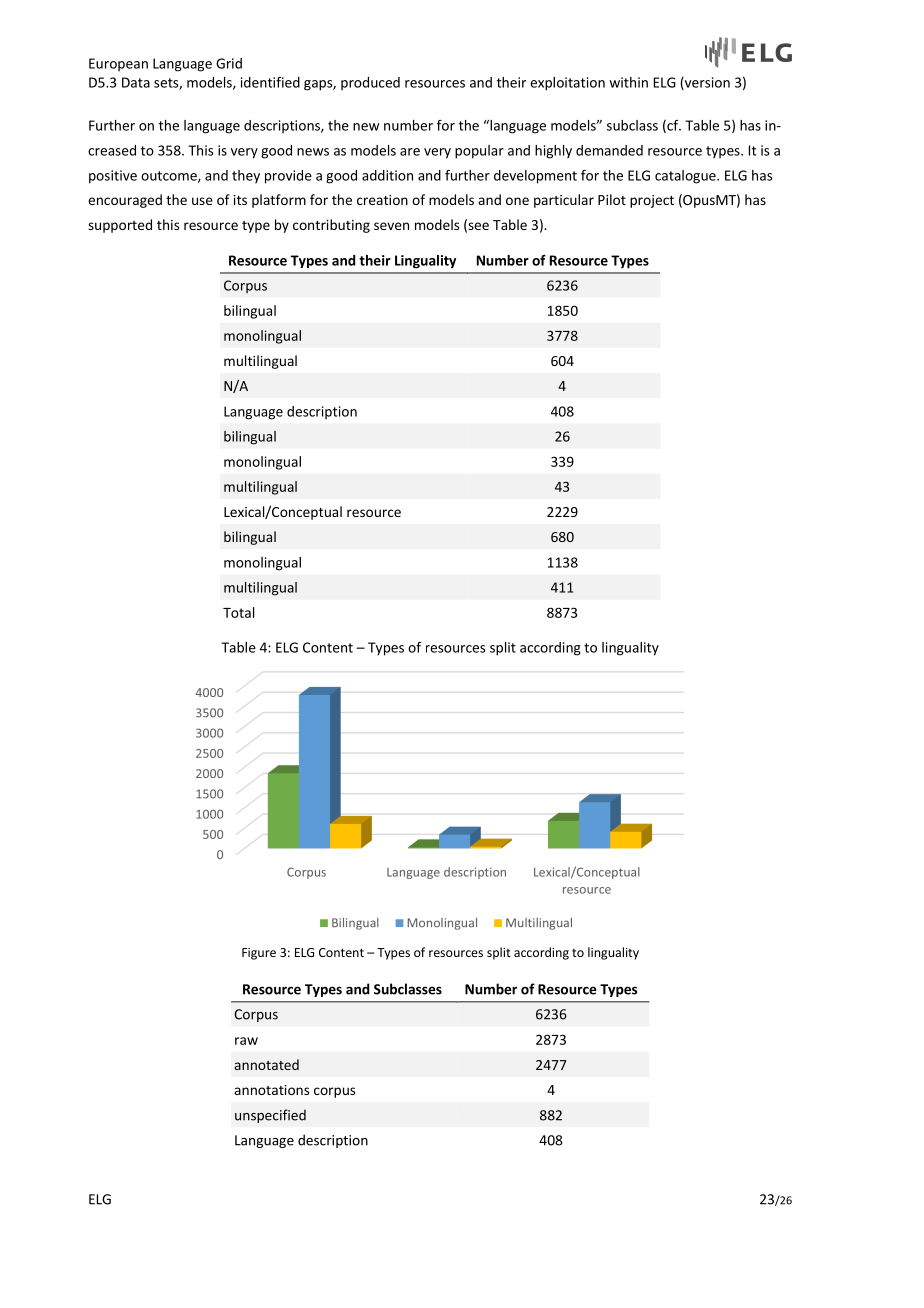 This screenshot has height=1308, width=924. Describe the element at coordinates (628, 82) in the screenshot. I see `within` at that location.
